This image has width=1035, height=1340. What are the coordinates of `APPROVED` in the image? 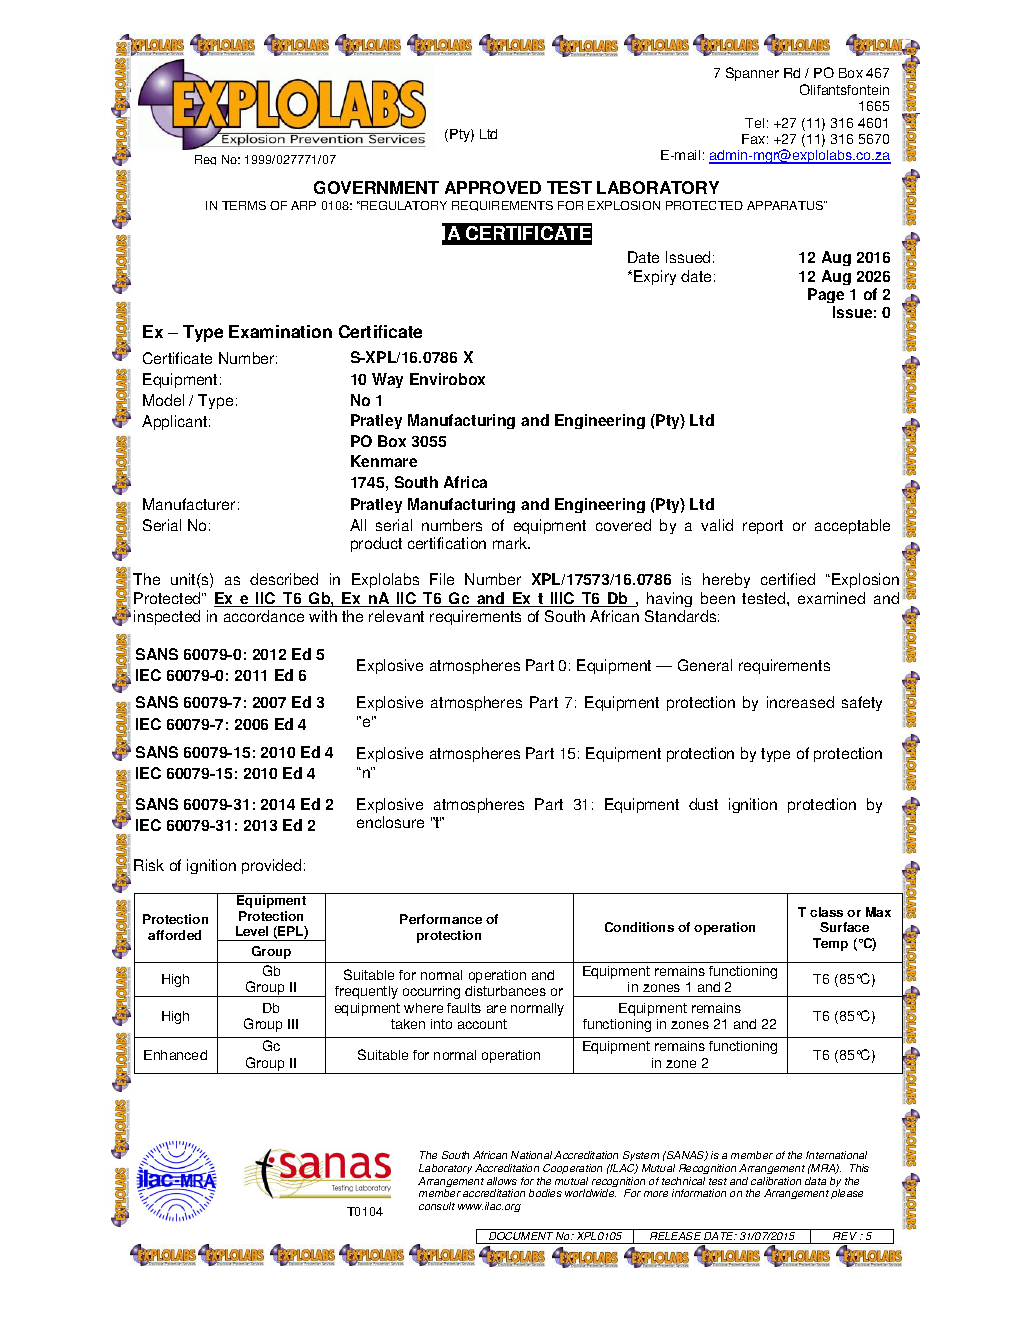 It's located at (493, 187).
